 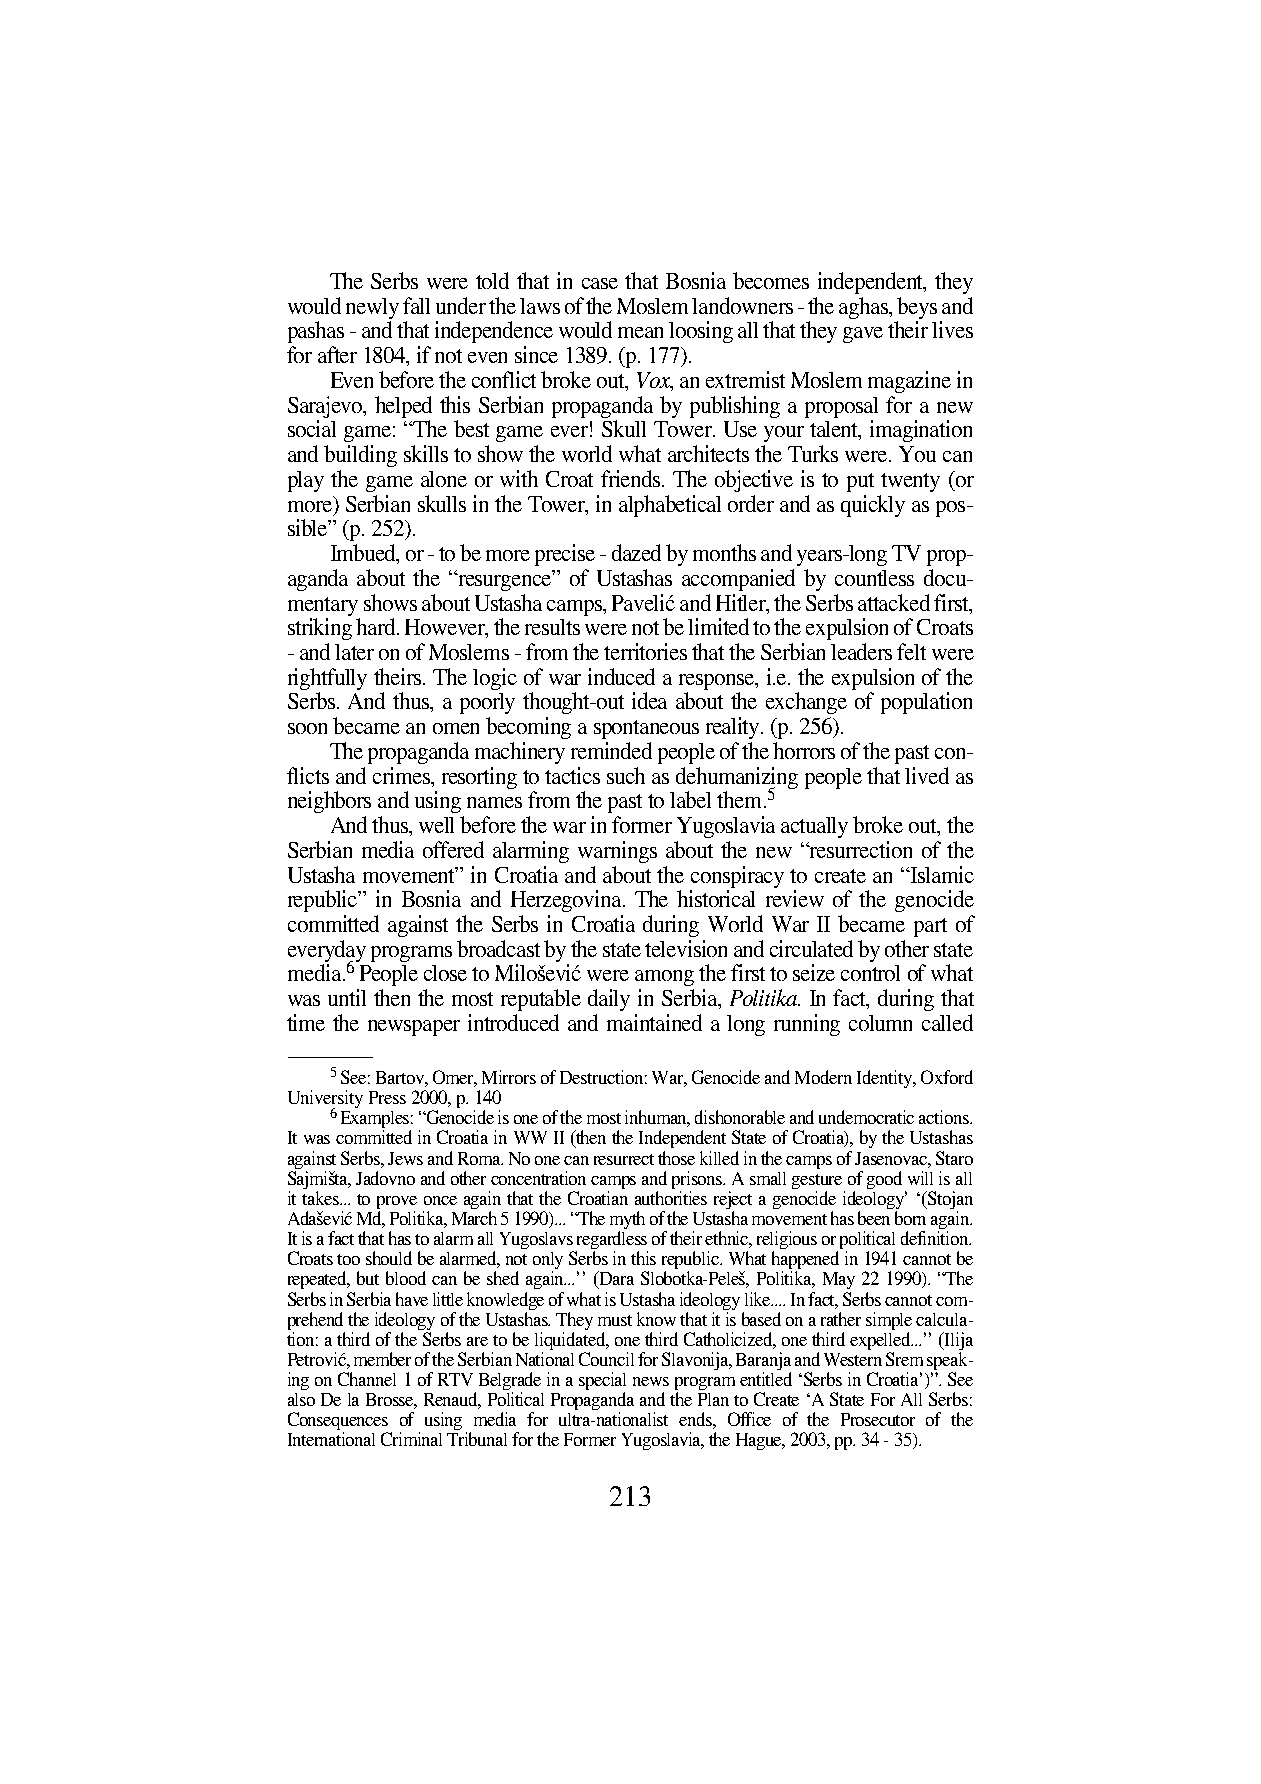 What do you see at coordinates (617, 852) in the page?
I see `warnings` at bounding box center [617, 852].
